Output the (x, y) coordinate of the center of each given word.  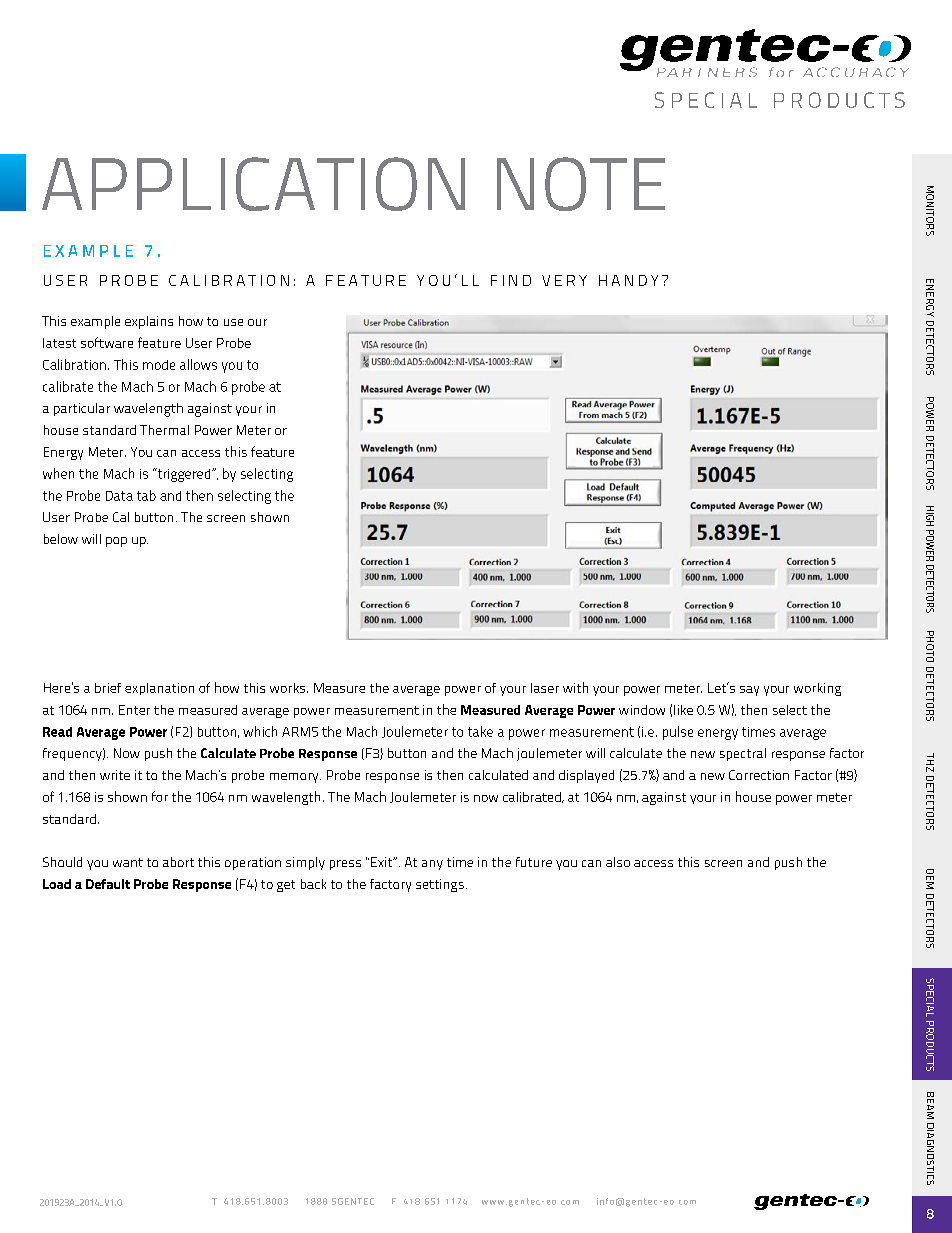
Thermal (164, 430)
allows (198, 364)
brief (108, 688)
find (511, 280)
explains (149, 322)
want (128, 862)
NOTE (581, 184)
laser (545, 688)
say (749, 691)
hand (623, 280)
